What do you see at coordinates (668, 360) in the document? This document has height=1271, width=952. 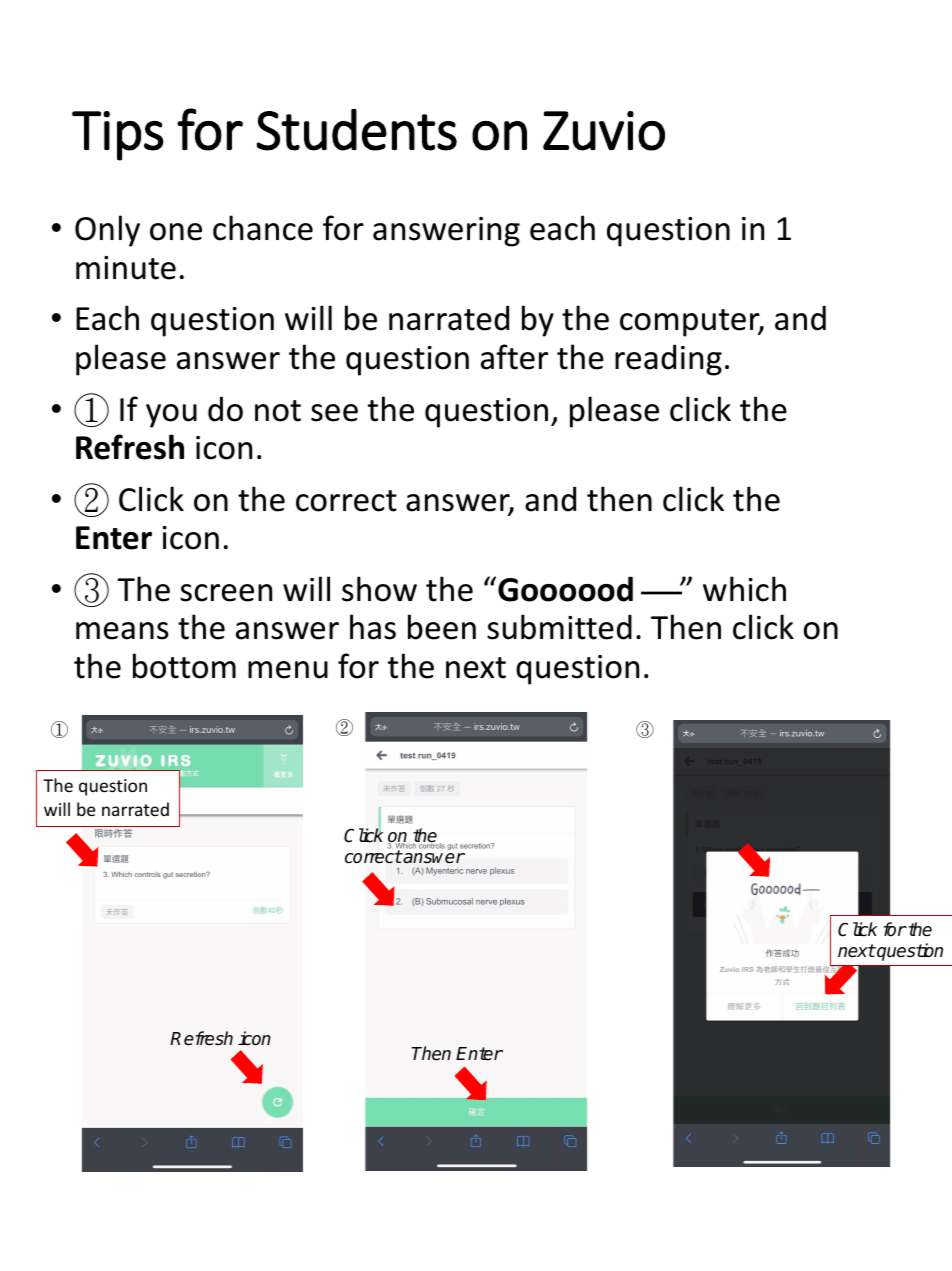 I see `reading` at bounding box center [668, 360].
